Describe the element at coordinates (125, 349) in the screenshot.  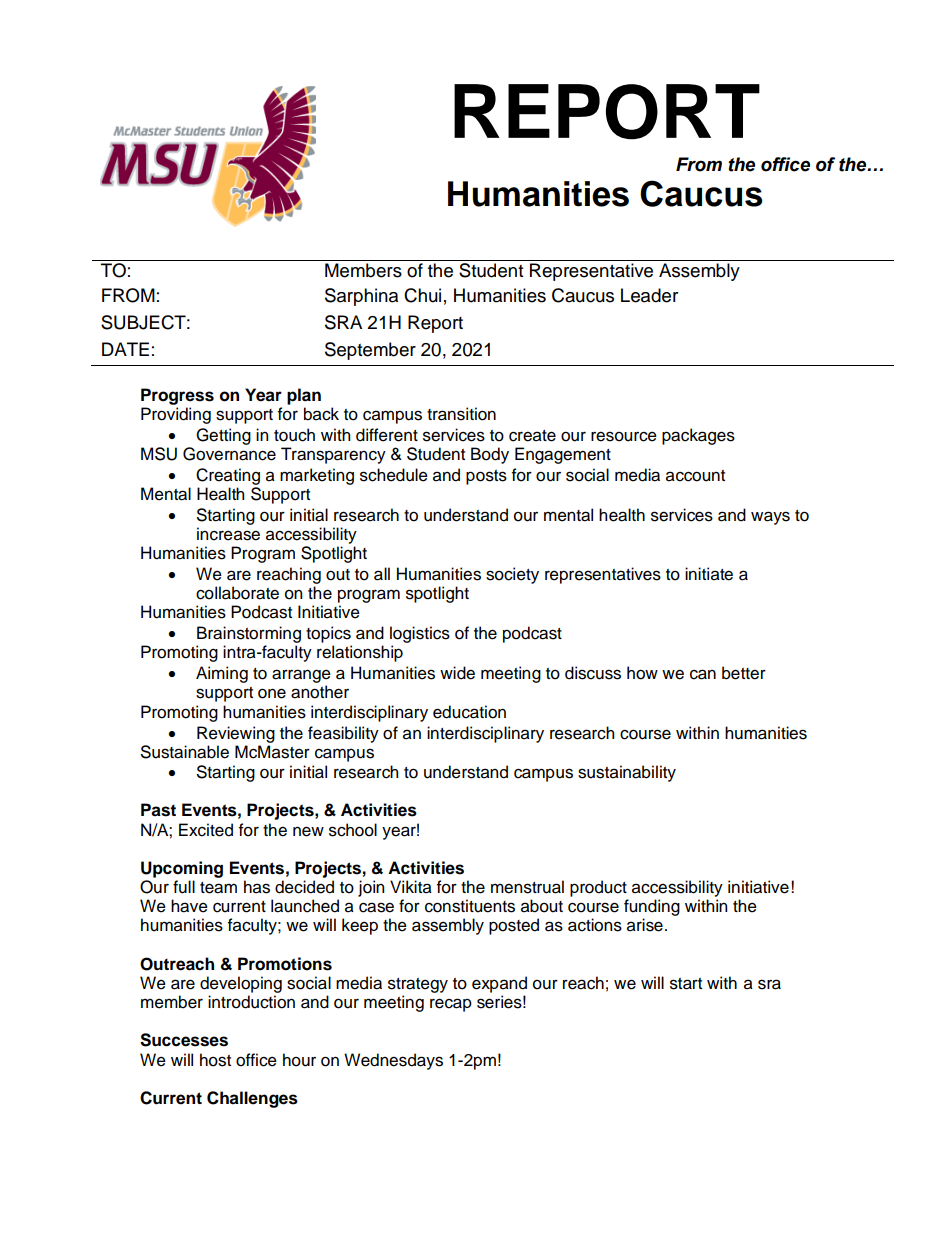
I see `DATE` at that location.
